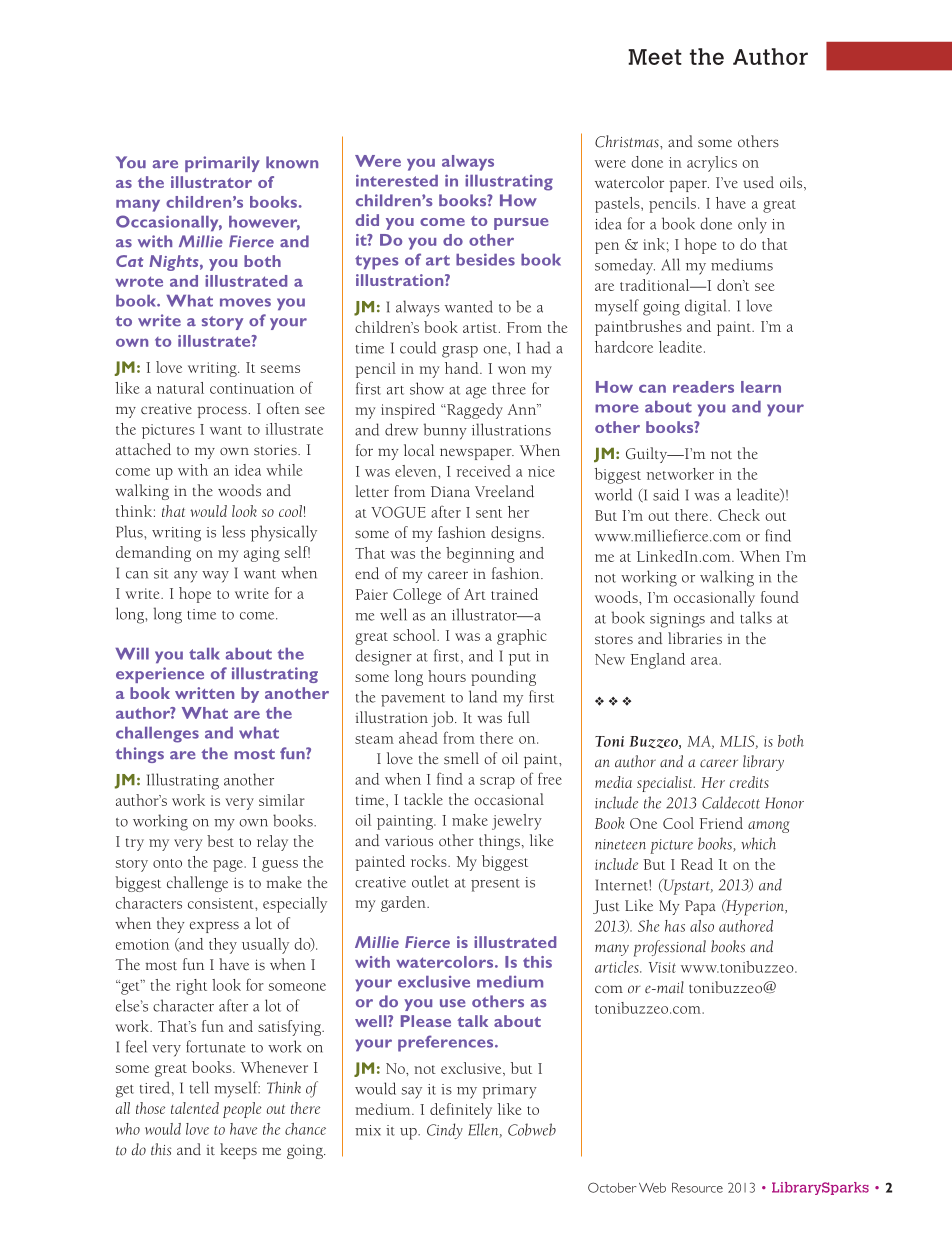  I want to click on Meet, so click(655, 57).
